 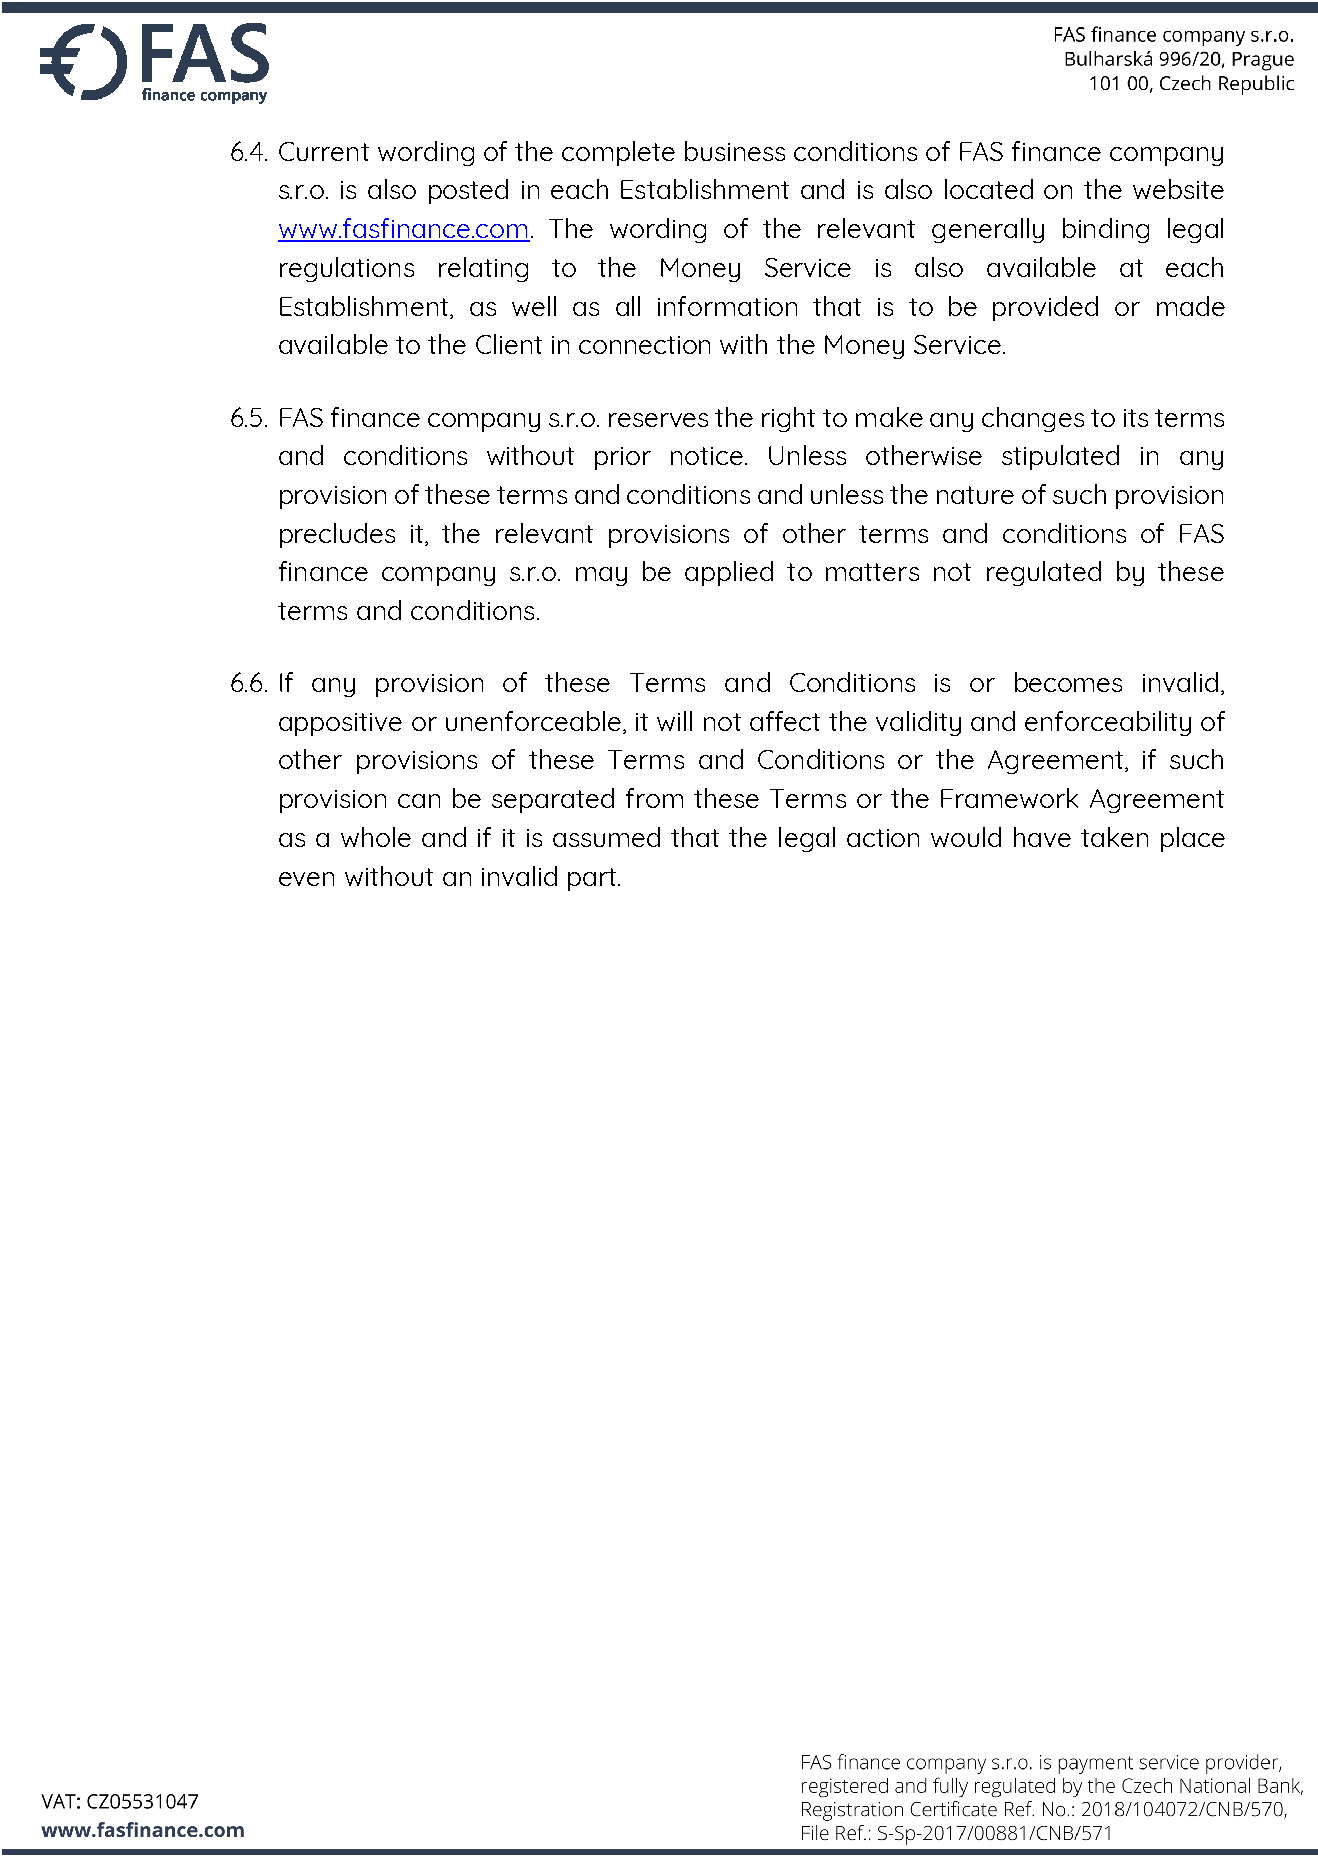 What do you see at coordinates (1068, 682) in the screenshot?
I see `becomes` at bounding box center [1068, 682].
